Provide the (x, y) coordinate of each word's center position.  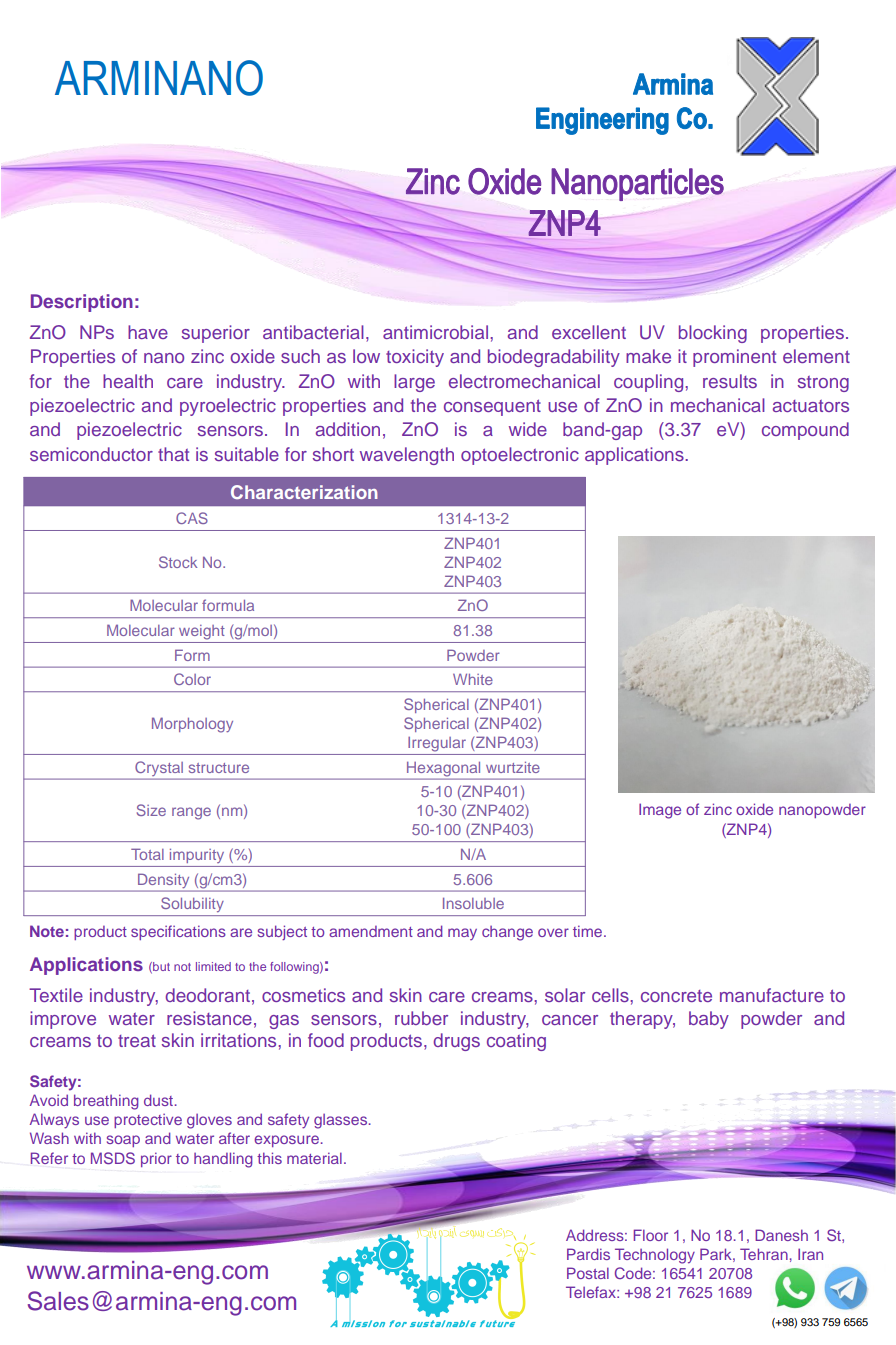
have (148, 332)
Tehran (764, 1254)
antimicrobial (435, 332)
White (473, 679)
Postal (588, 1273)
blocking (713, 334)
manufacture (772, 995)
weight (202, 632)
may (462, 934)
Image (660, 811)
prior (156, 1159)
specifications (178, 932)
